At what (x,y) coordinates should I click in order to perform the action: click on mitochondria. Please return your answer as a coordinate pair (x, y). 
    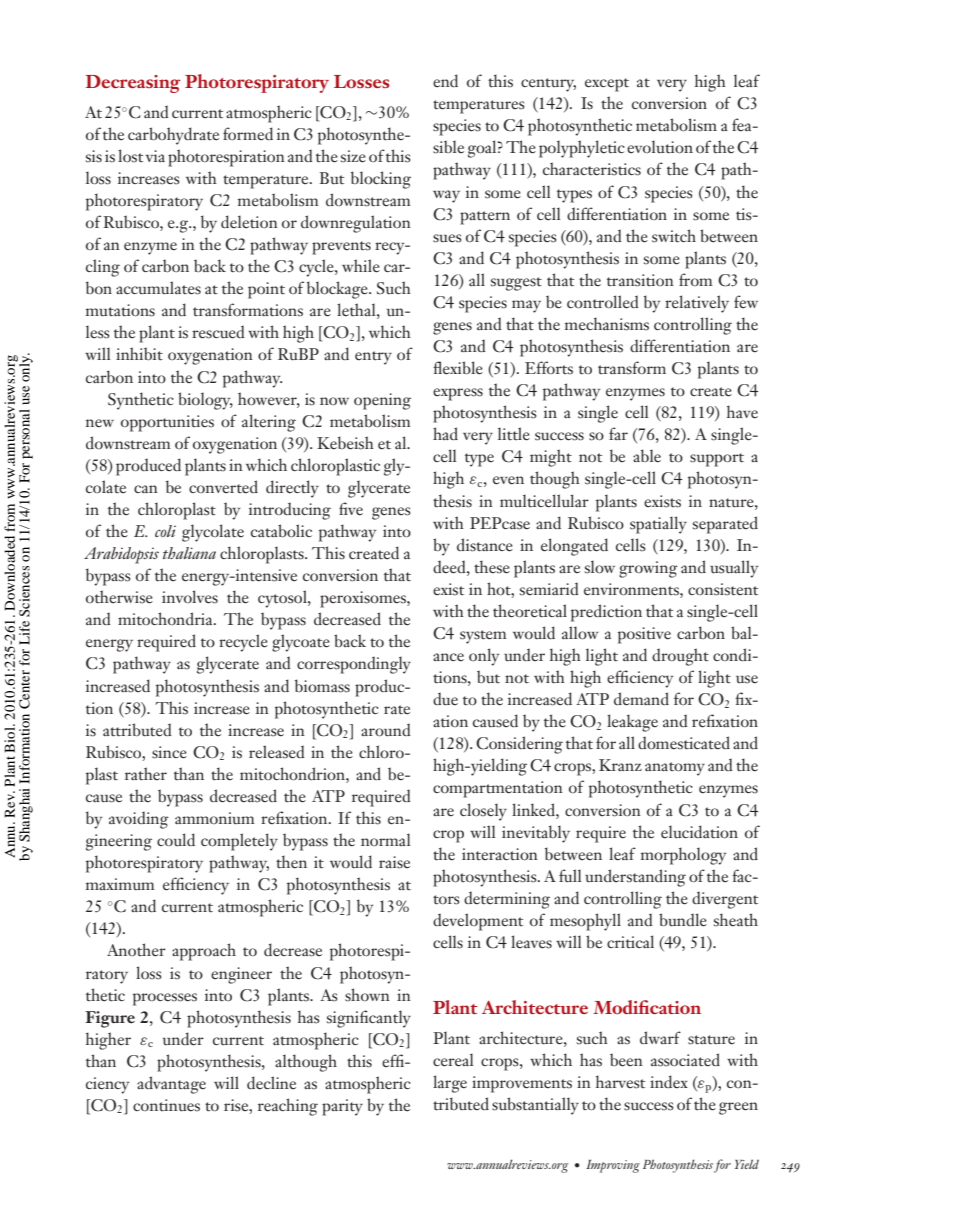
    Looking at the image, I should click on (166, 619).
